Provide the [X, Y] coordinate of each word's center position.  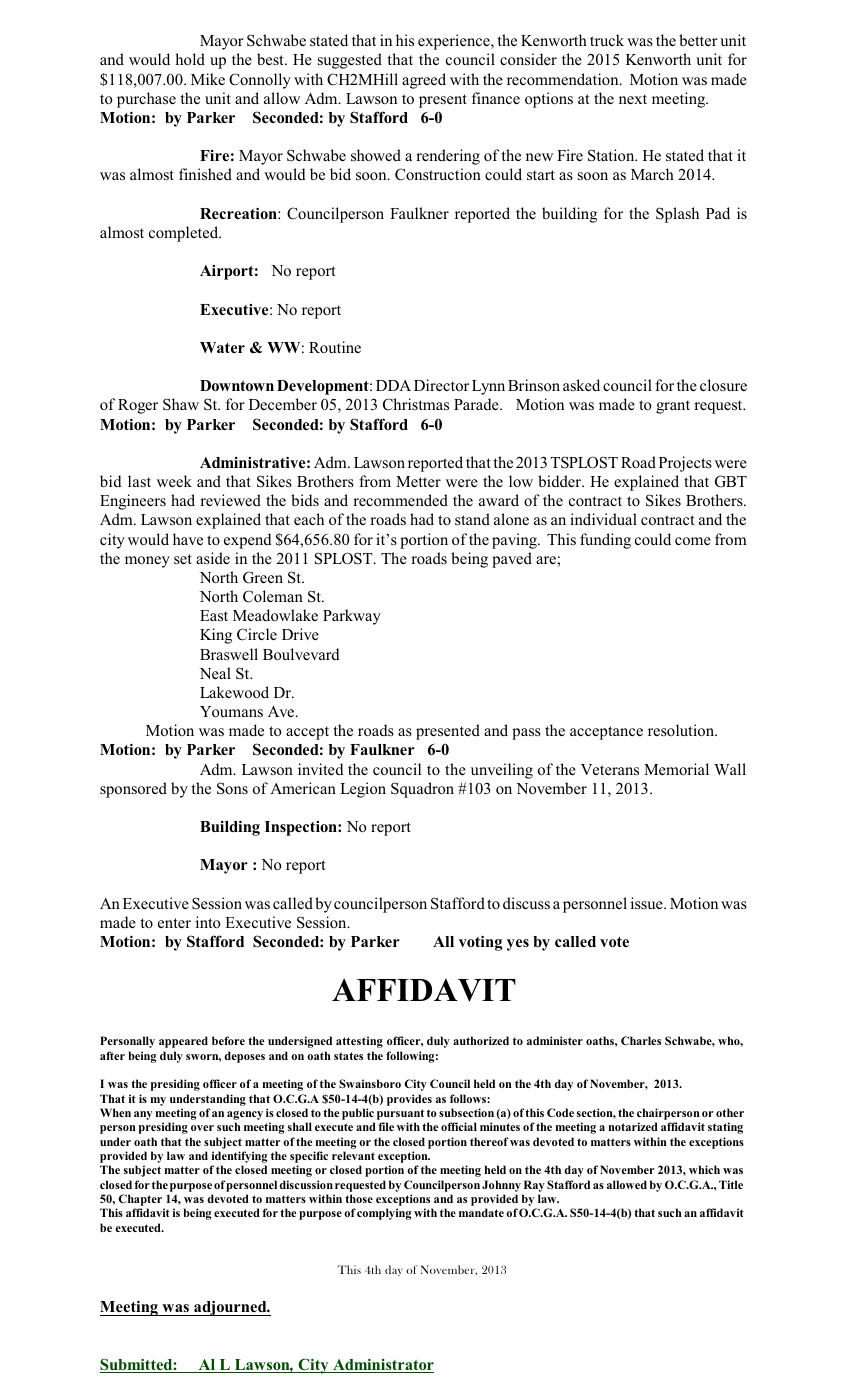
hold [190, 59]
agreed [424, 81]
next [633, 99]
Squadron [422, 790]
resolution [682, 730]
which [704, 1169]
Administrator [382, 1366]
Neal [215, 673]
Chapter [140, 1200]
